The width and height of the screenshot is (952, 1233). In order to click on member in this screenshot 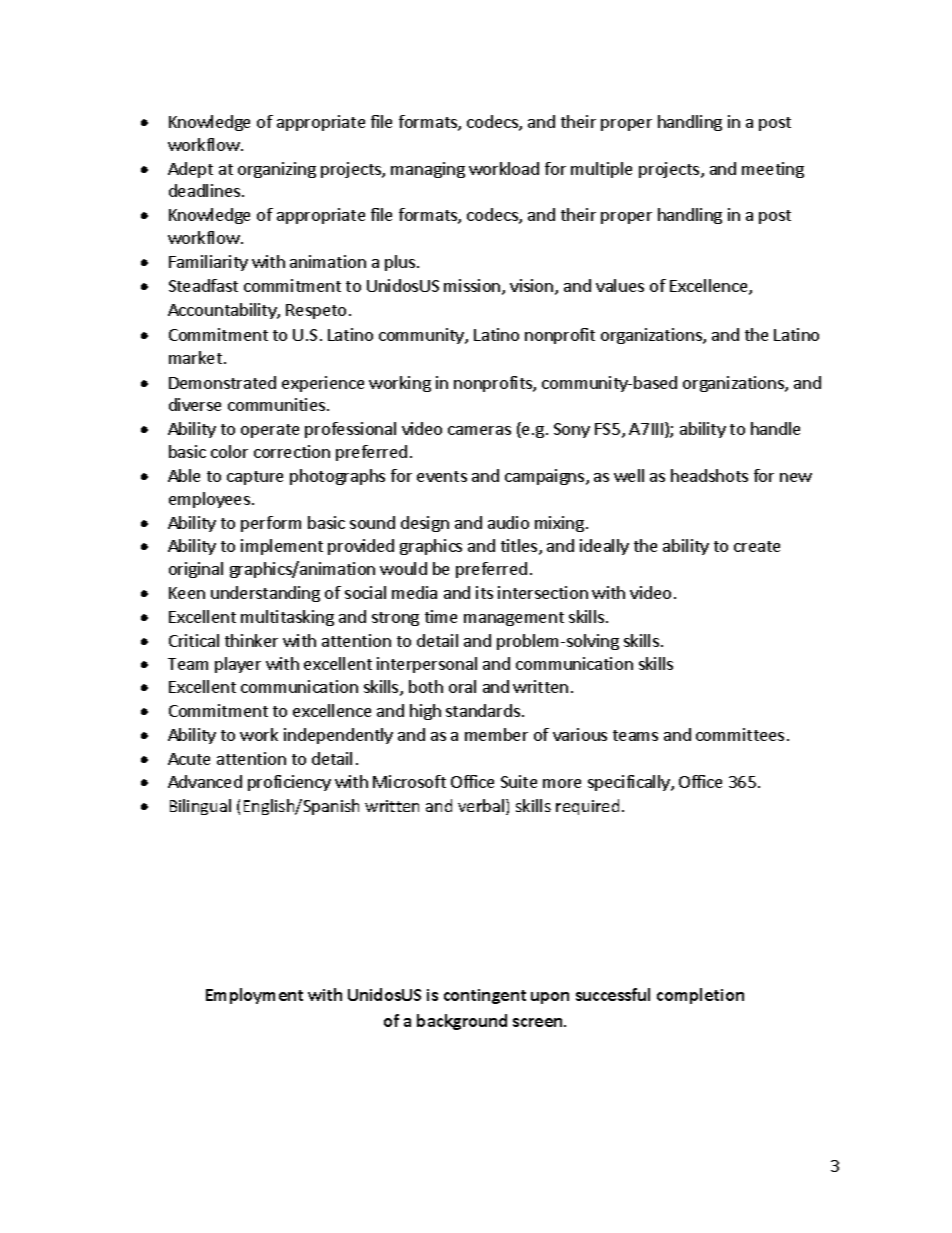, I will do `click(496, 734)`.
